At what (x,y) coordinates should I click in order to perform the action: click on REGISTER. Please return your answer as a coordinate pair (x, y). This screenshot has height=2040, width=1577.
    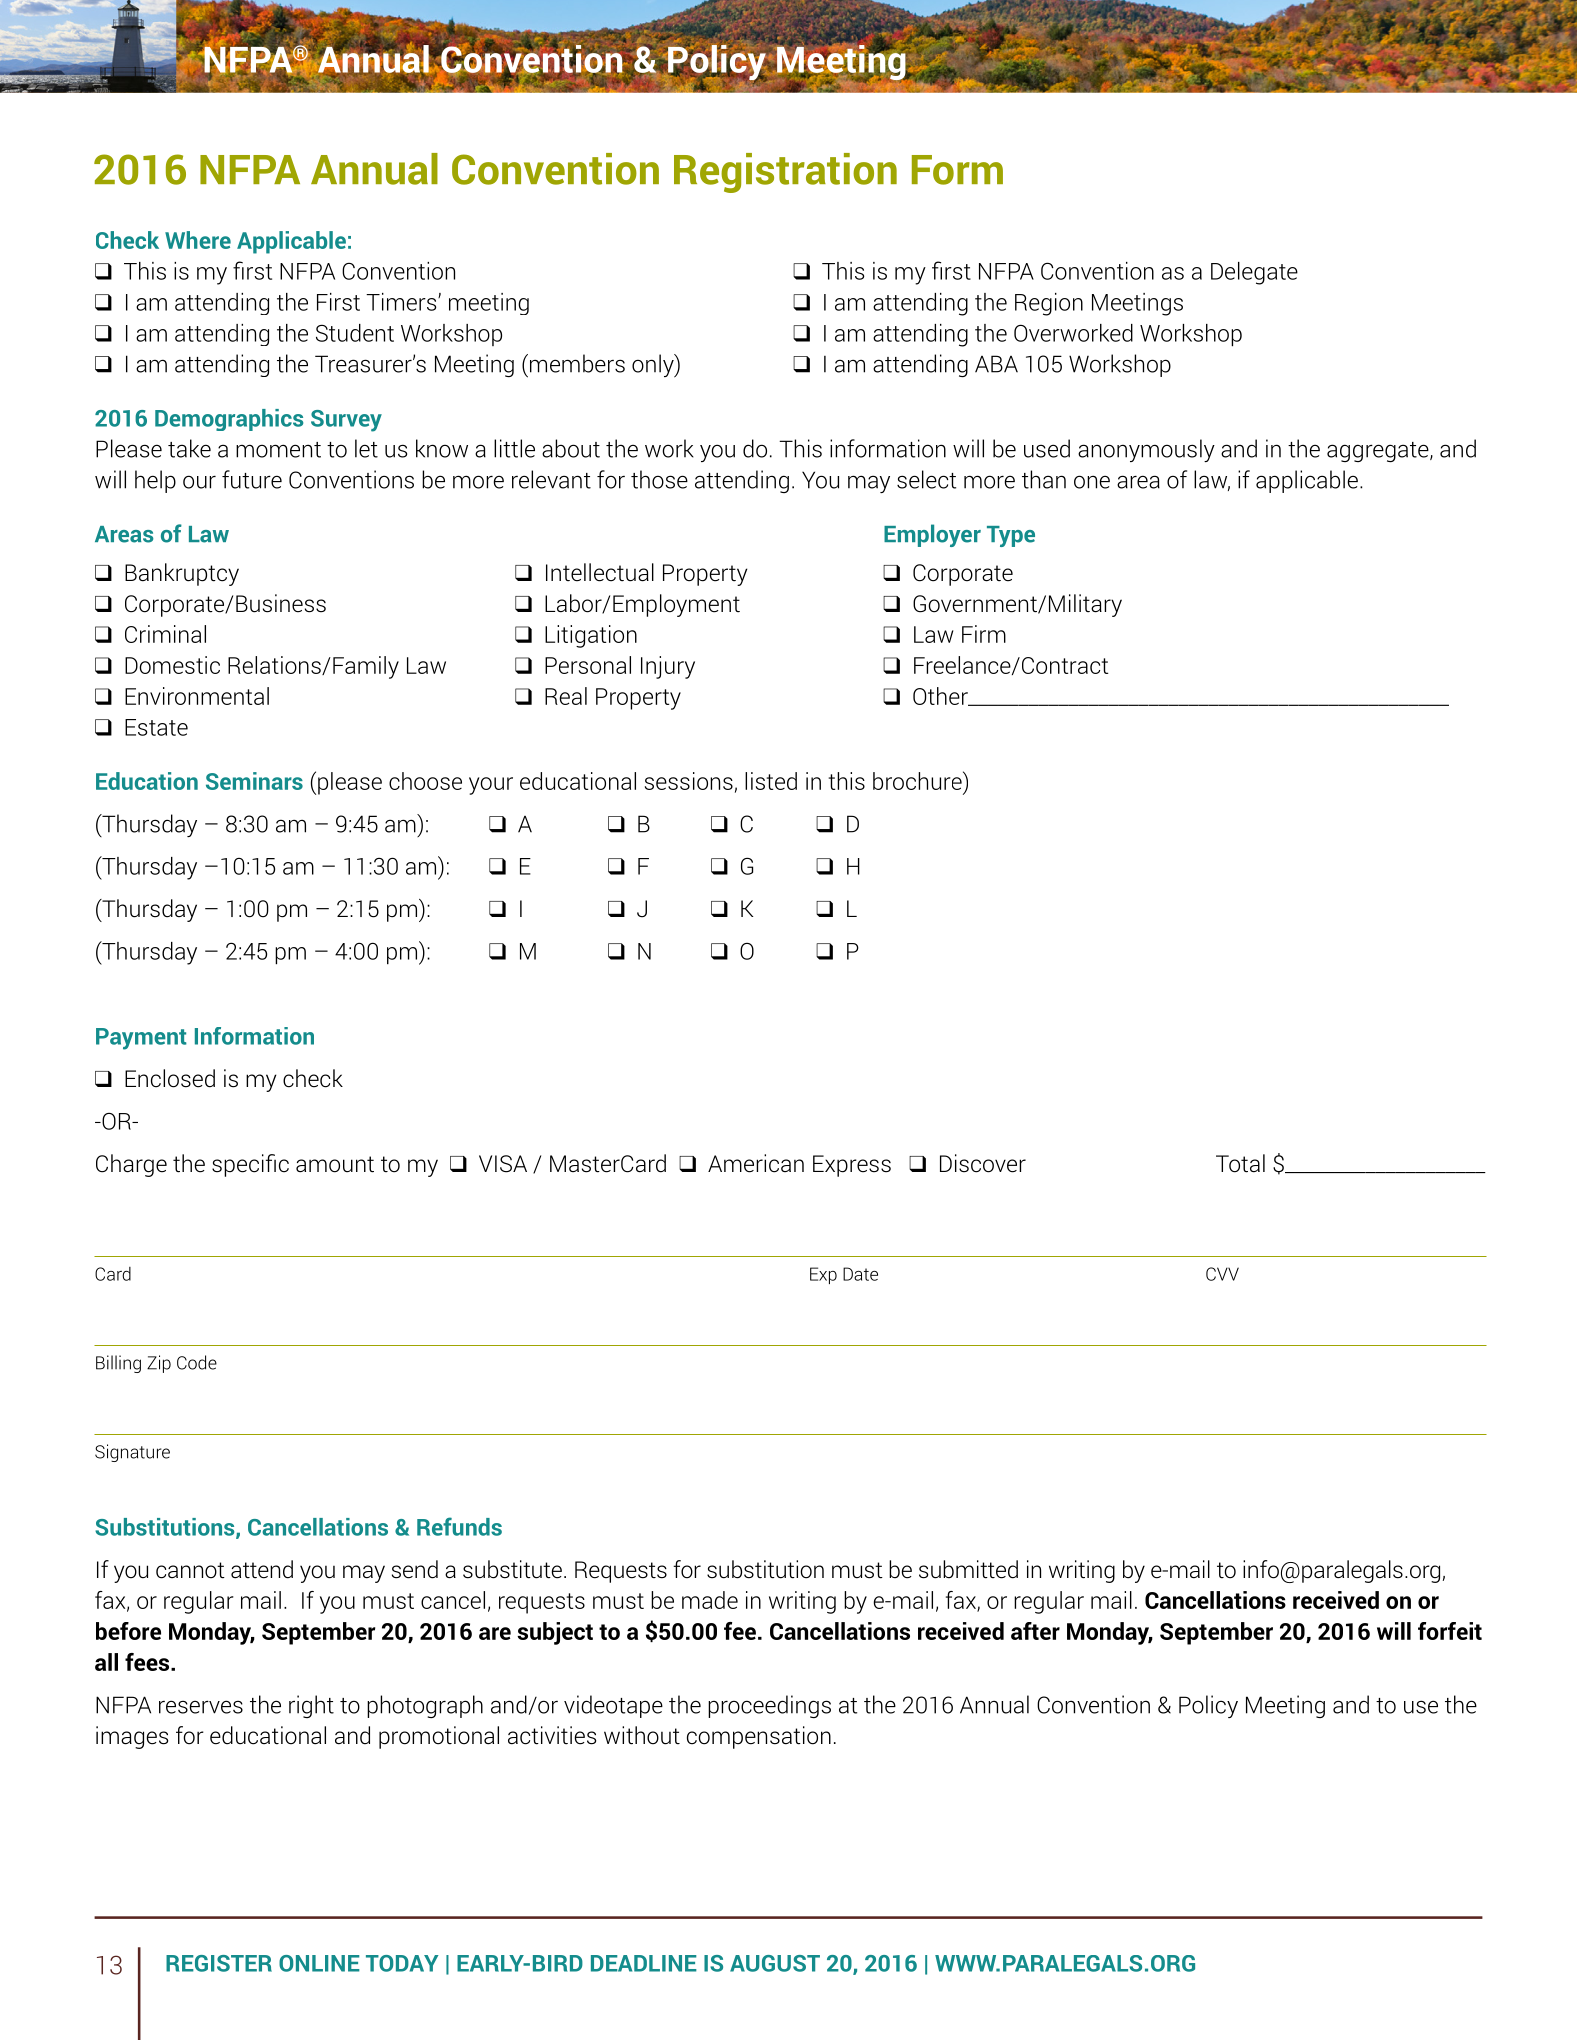
    Looking at the image, I should click on (219, 1963).
